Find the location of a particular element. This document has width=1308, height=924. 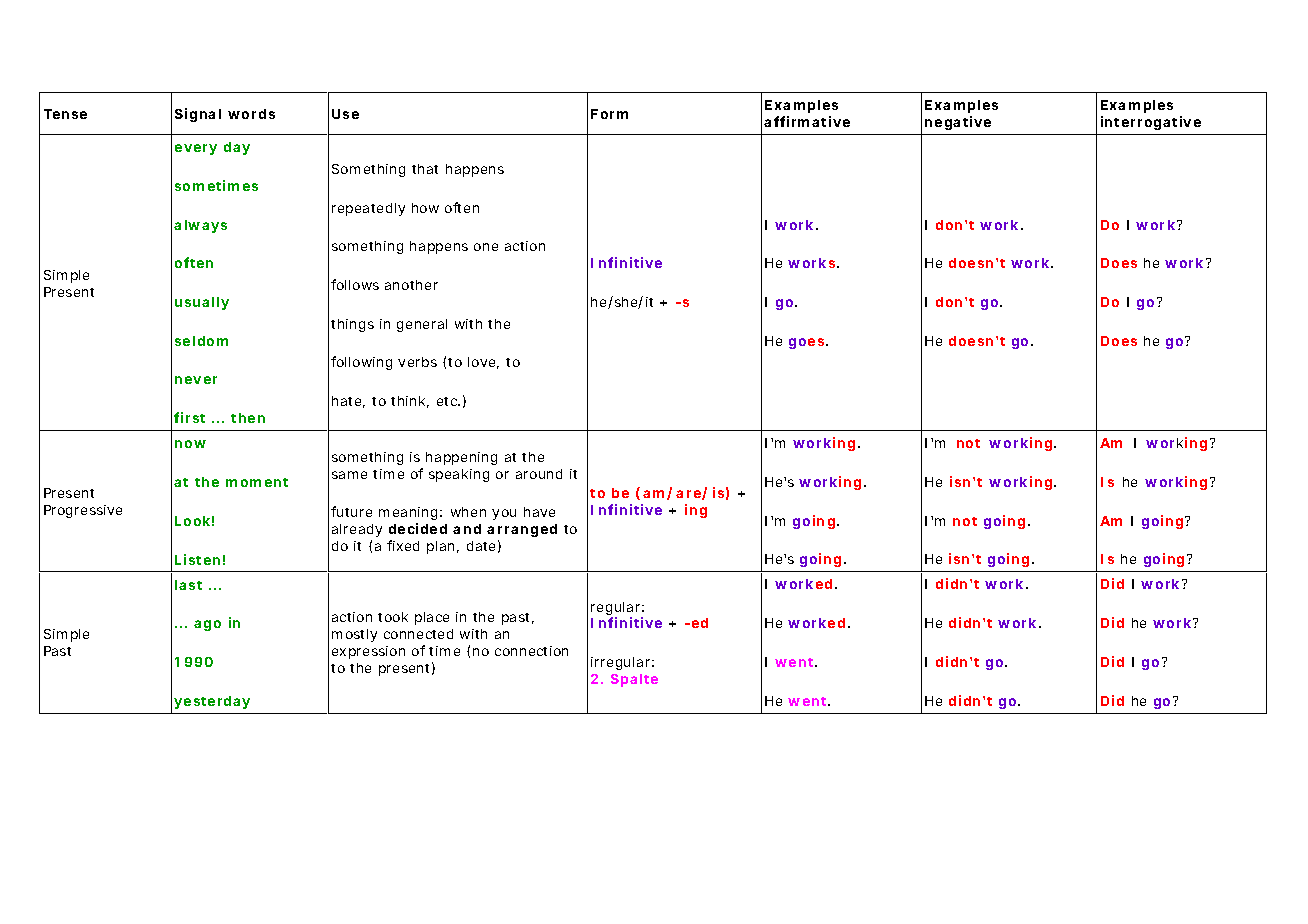

connection is located at coordinates (531, 651).
